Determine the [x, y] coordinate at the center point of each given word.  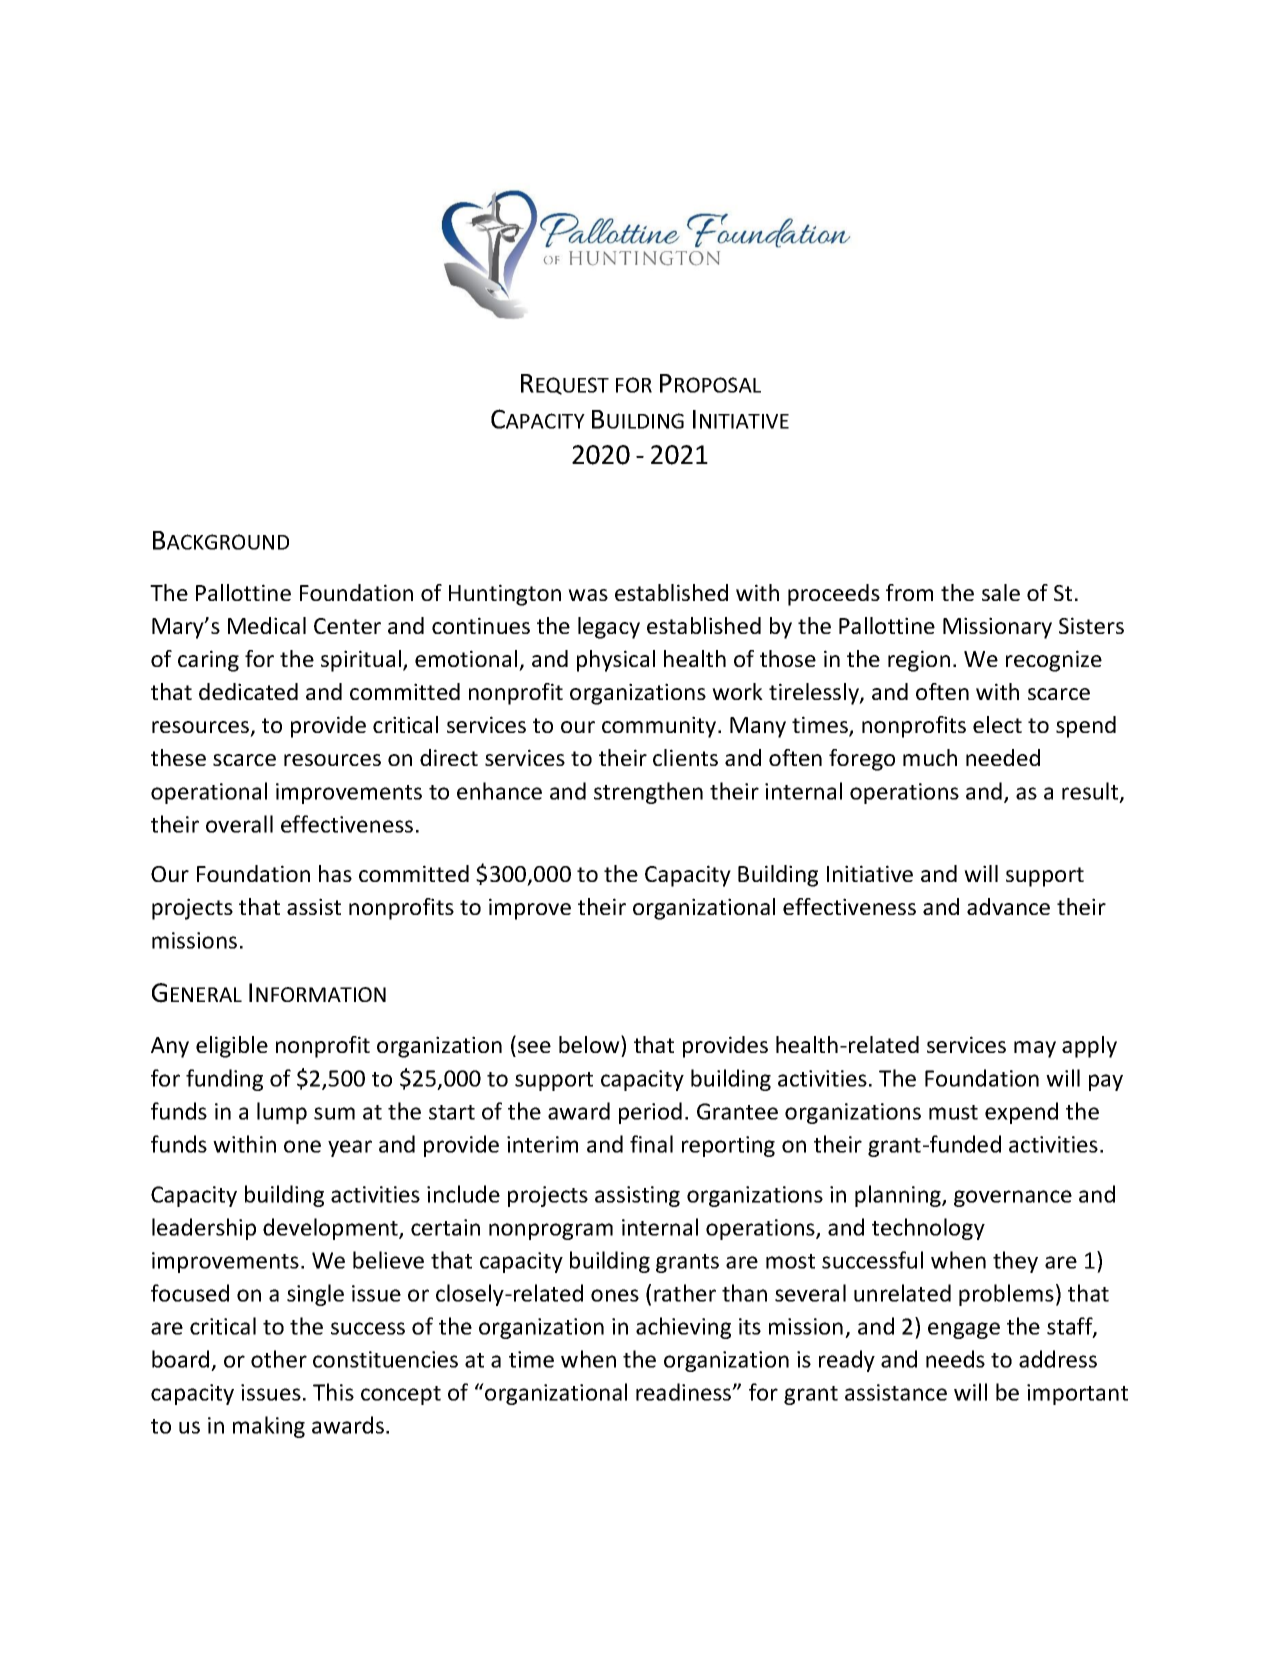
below [590, 1044]
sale [1001, 592]
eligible [232, 1047]
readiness [685, 1392]
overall [239, 824]
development [331, 1229]
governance [1013, 1198]
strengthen [648, 793]
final [651, 1144]
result [1091, 792]
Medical [267, 625]
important [1077, 1394]
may [1035, 1049]
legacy [609, 628]
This [333, 1392]
